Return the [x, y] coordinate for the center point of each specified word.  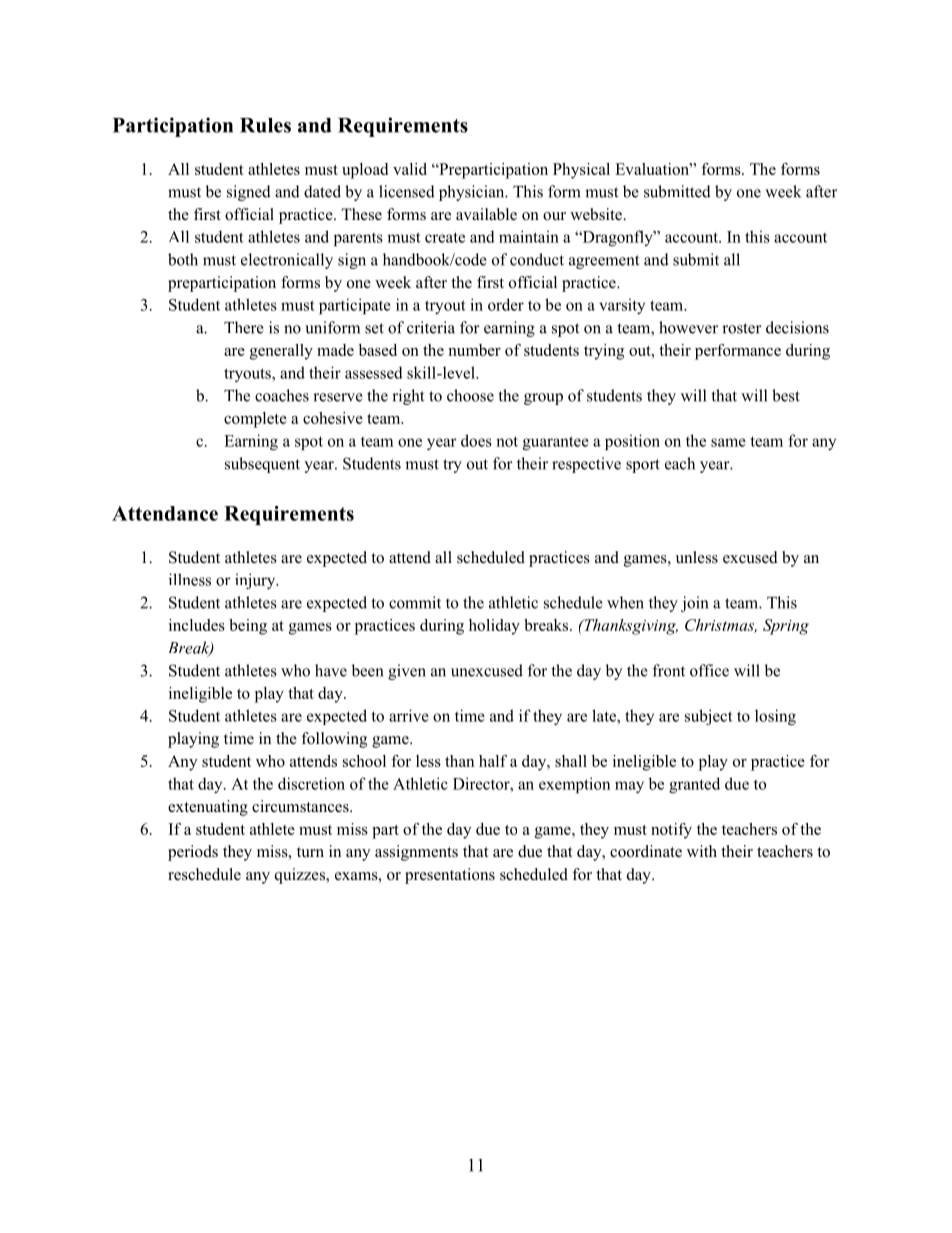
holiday [494, 627]
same [728, 442]
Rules [265, 125]
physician [473, 193]
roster [742, 328]
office [709, 670]
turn [310, 852]
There [244, 327]
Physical [581, 171]
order [506, 304]
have [331, 670]
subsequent [262, 465]
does [476, 440]
